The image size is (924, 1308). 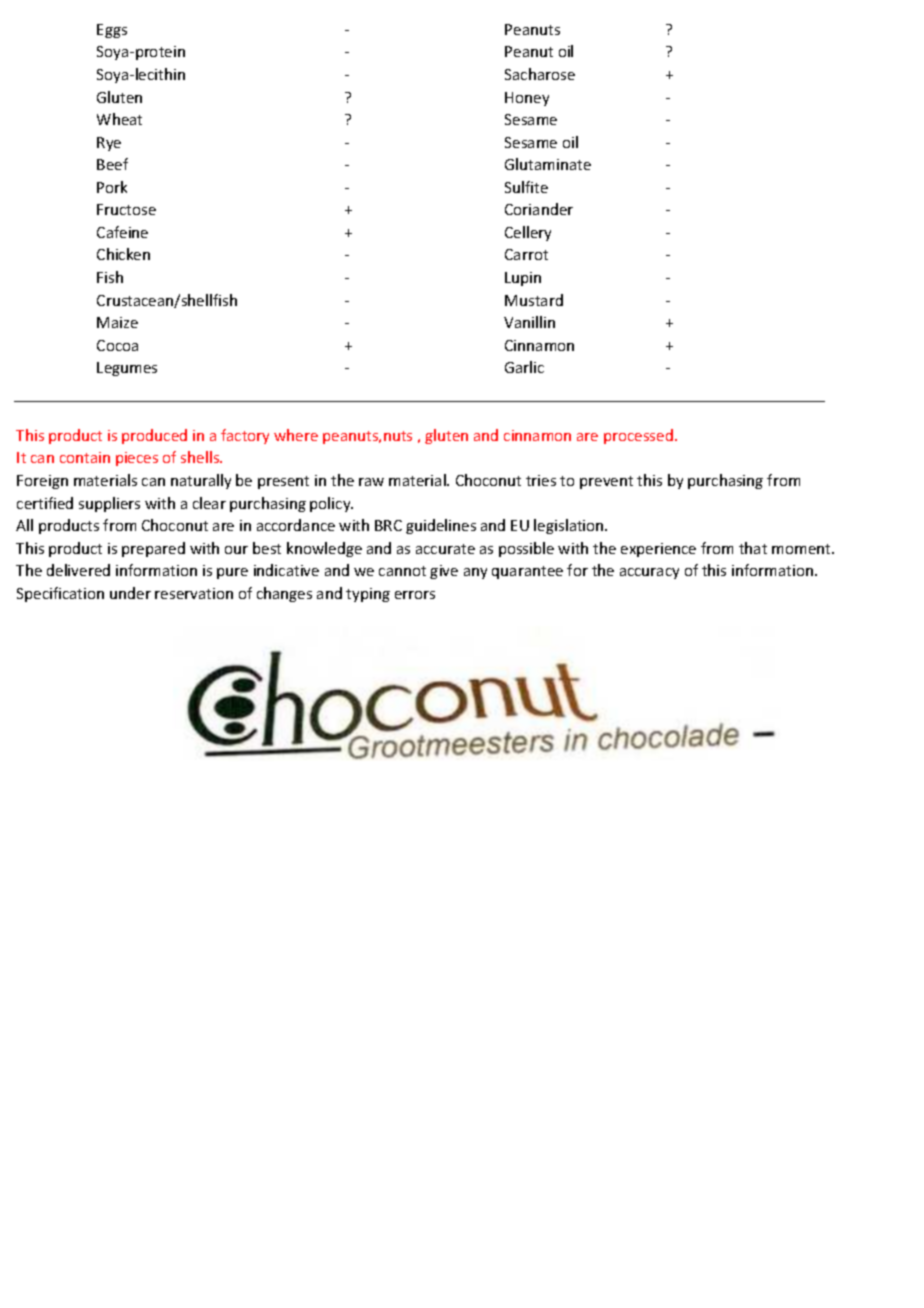 What do you see at coordinates (130, 593) in the image?
I see `under` at bounding box center [130, 593].
